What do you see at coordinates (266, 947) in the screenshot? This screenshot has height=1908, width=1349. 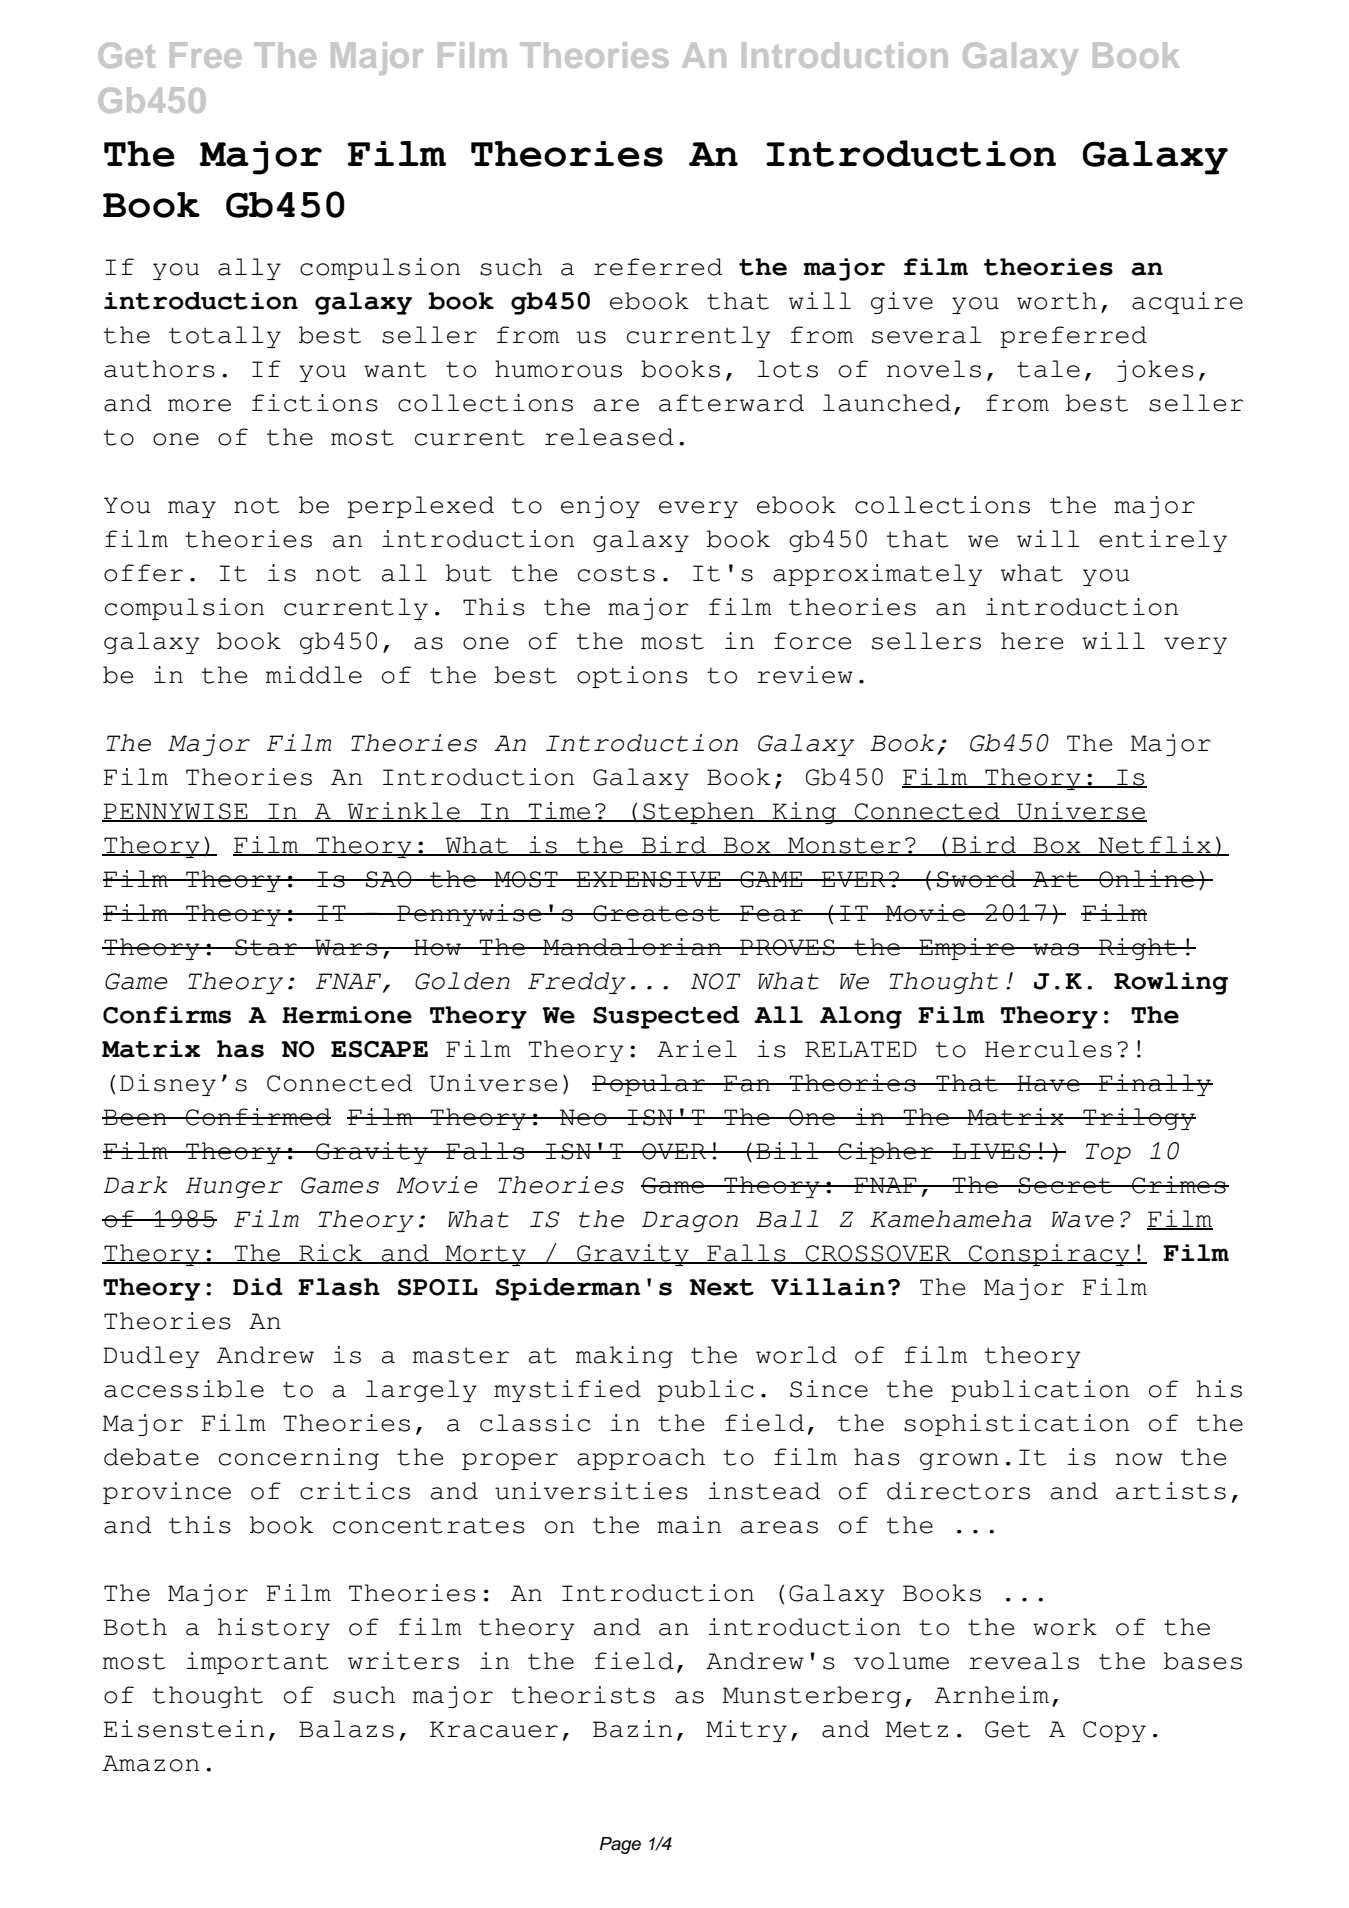 I see `Star` at bounding box center [266, 947].
